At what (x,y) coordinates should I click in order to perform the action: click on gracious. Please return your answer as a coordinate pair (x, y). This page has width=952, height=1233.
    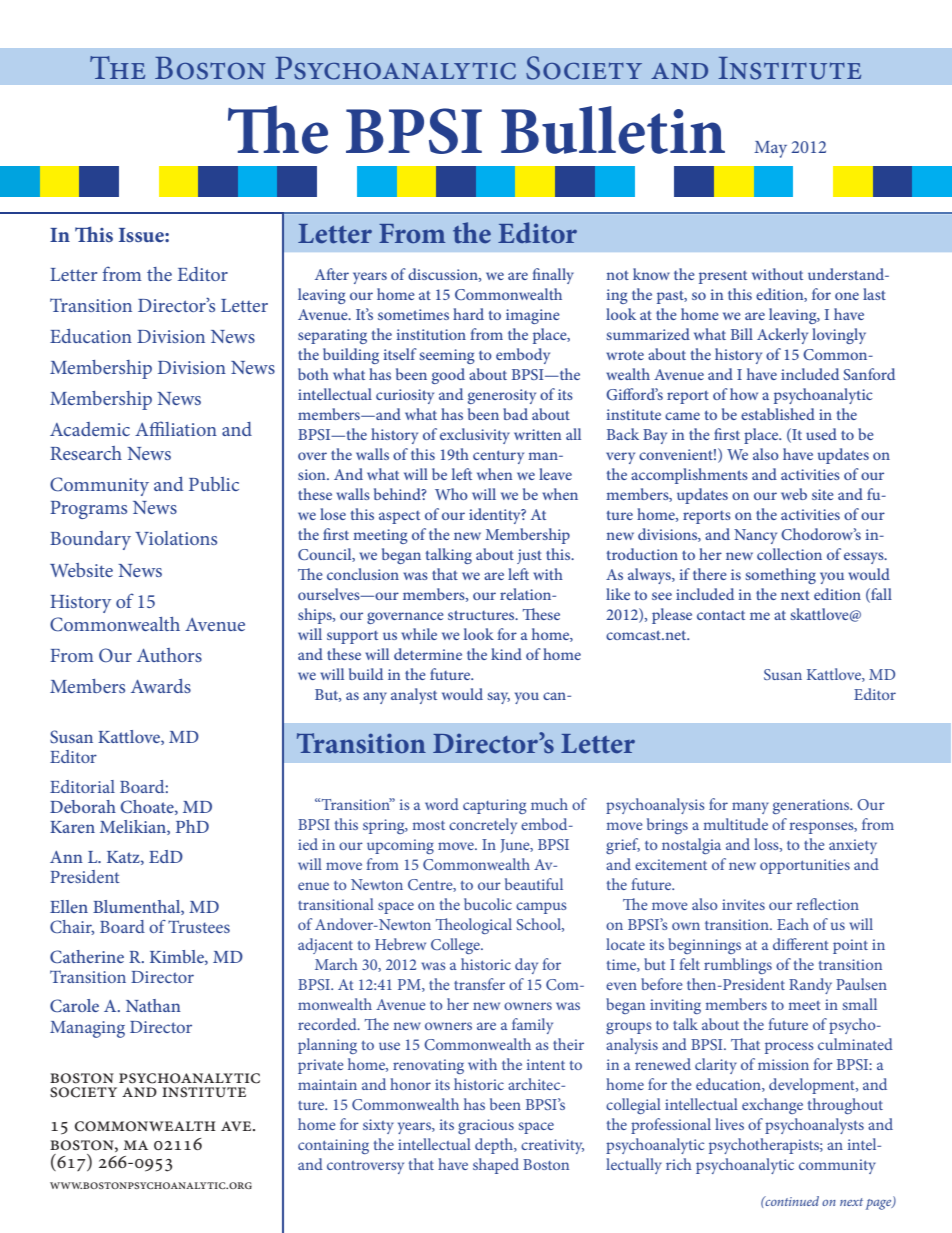
    Looking at the image, I should click on (486, 1126).
